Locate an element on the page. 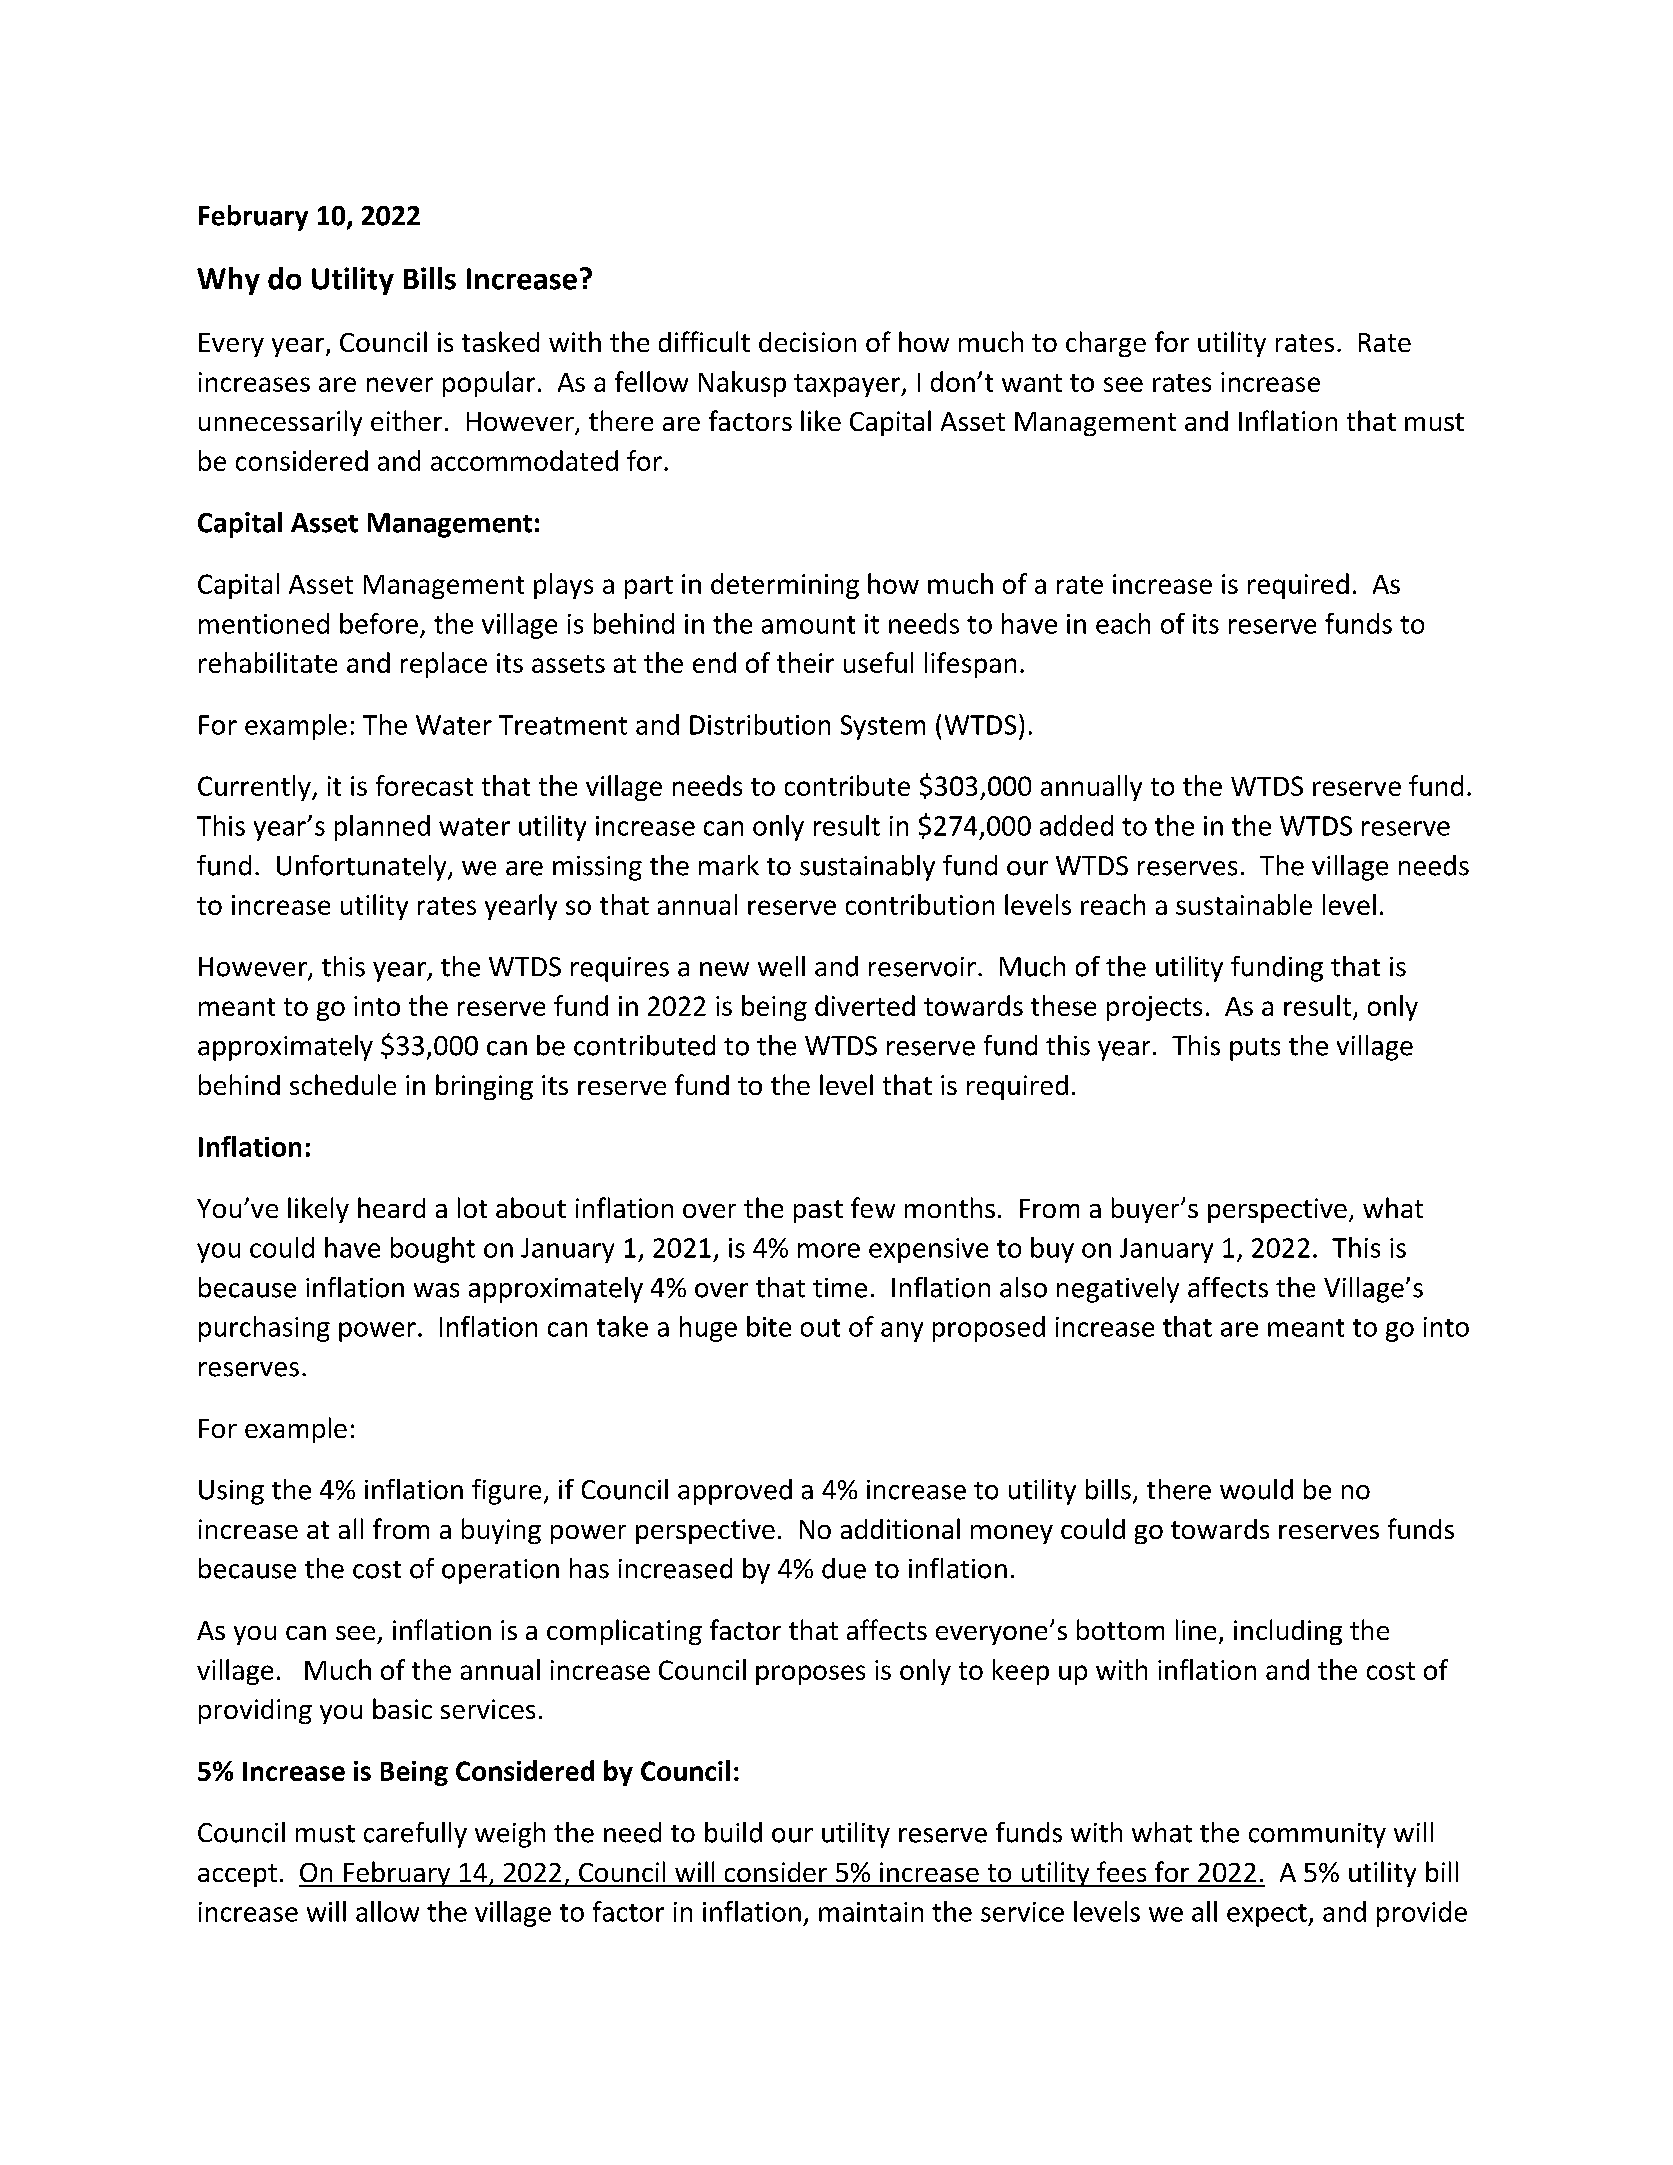 The height and width of the document is (2165, 1673). sustainable is located at coordinates (1244, 904).
